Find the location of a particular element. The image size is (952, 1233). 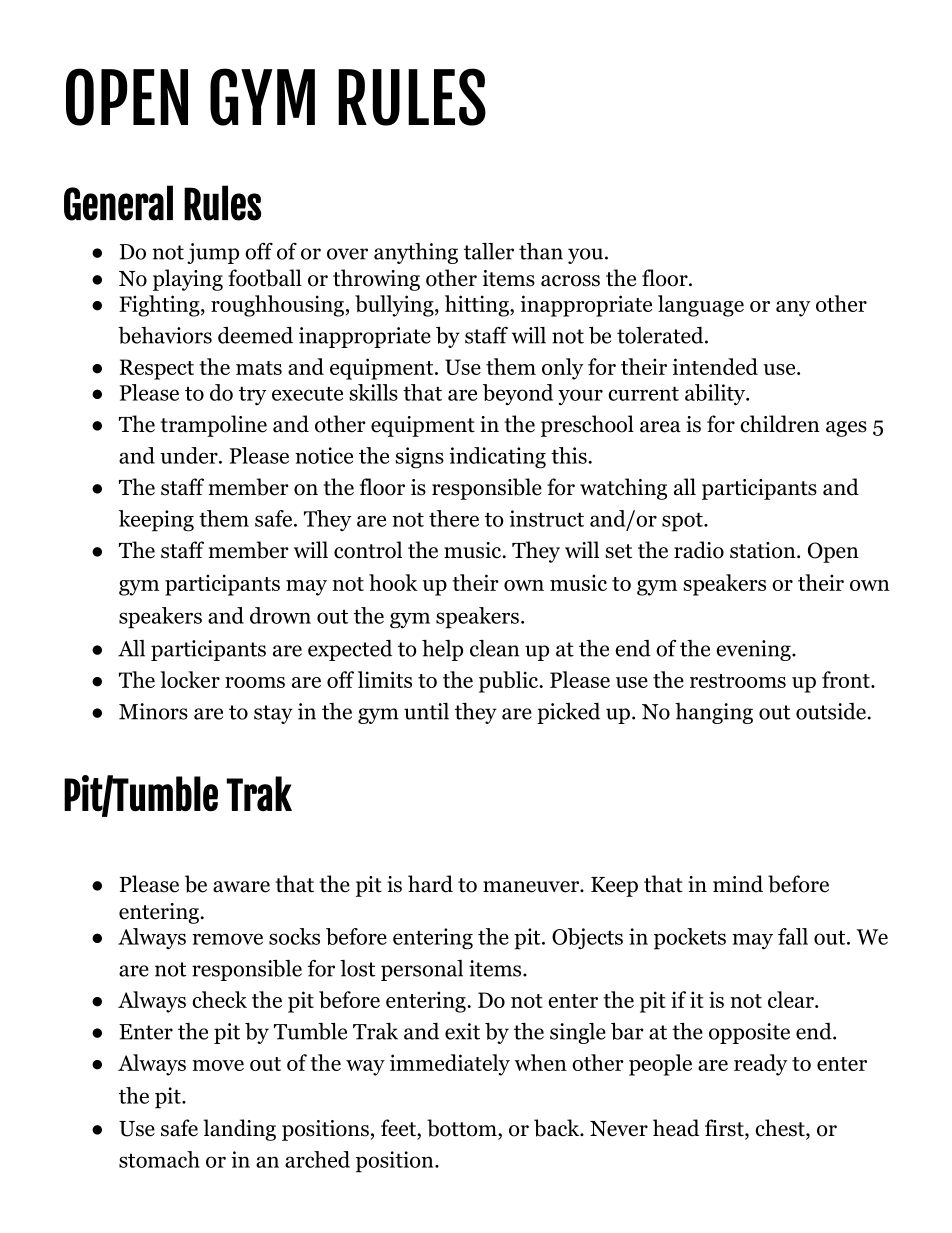

landing is located at coordinates (239, 1130).
